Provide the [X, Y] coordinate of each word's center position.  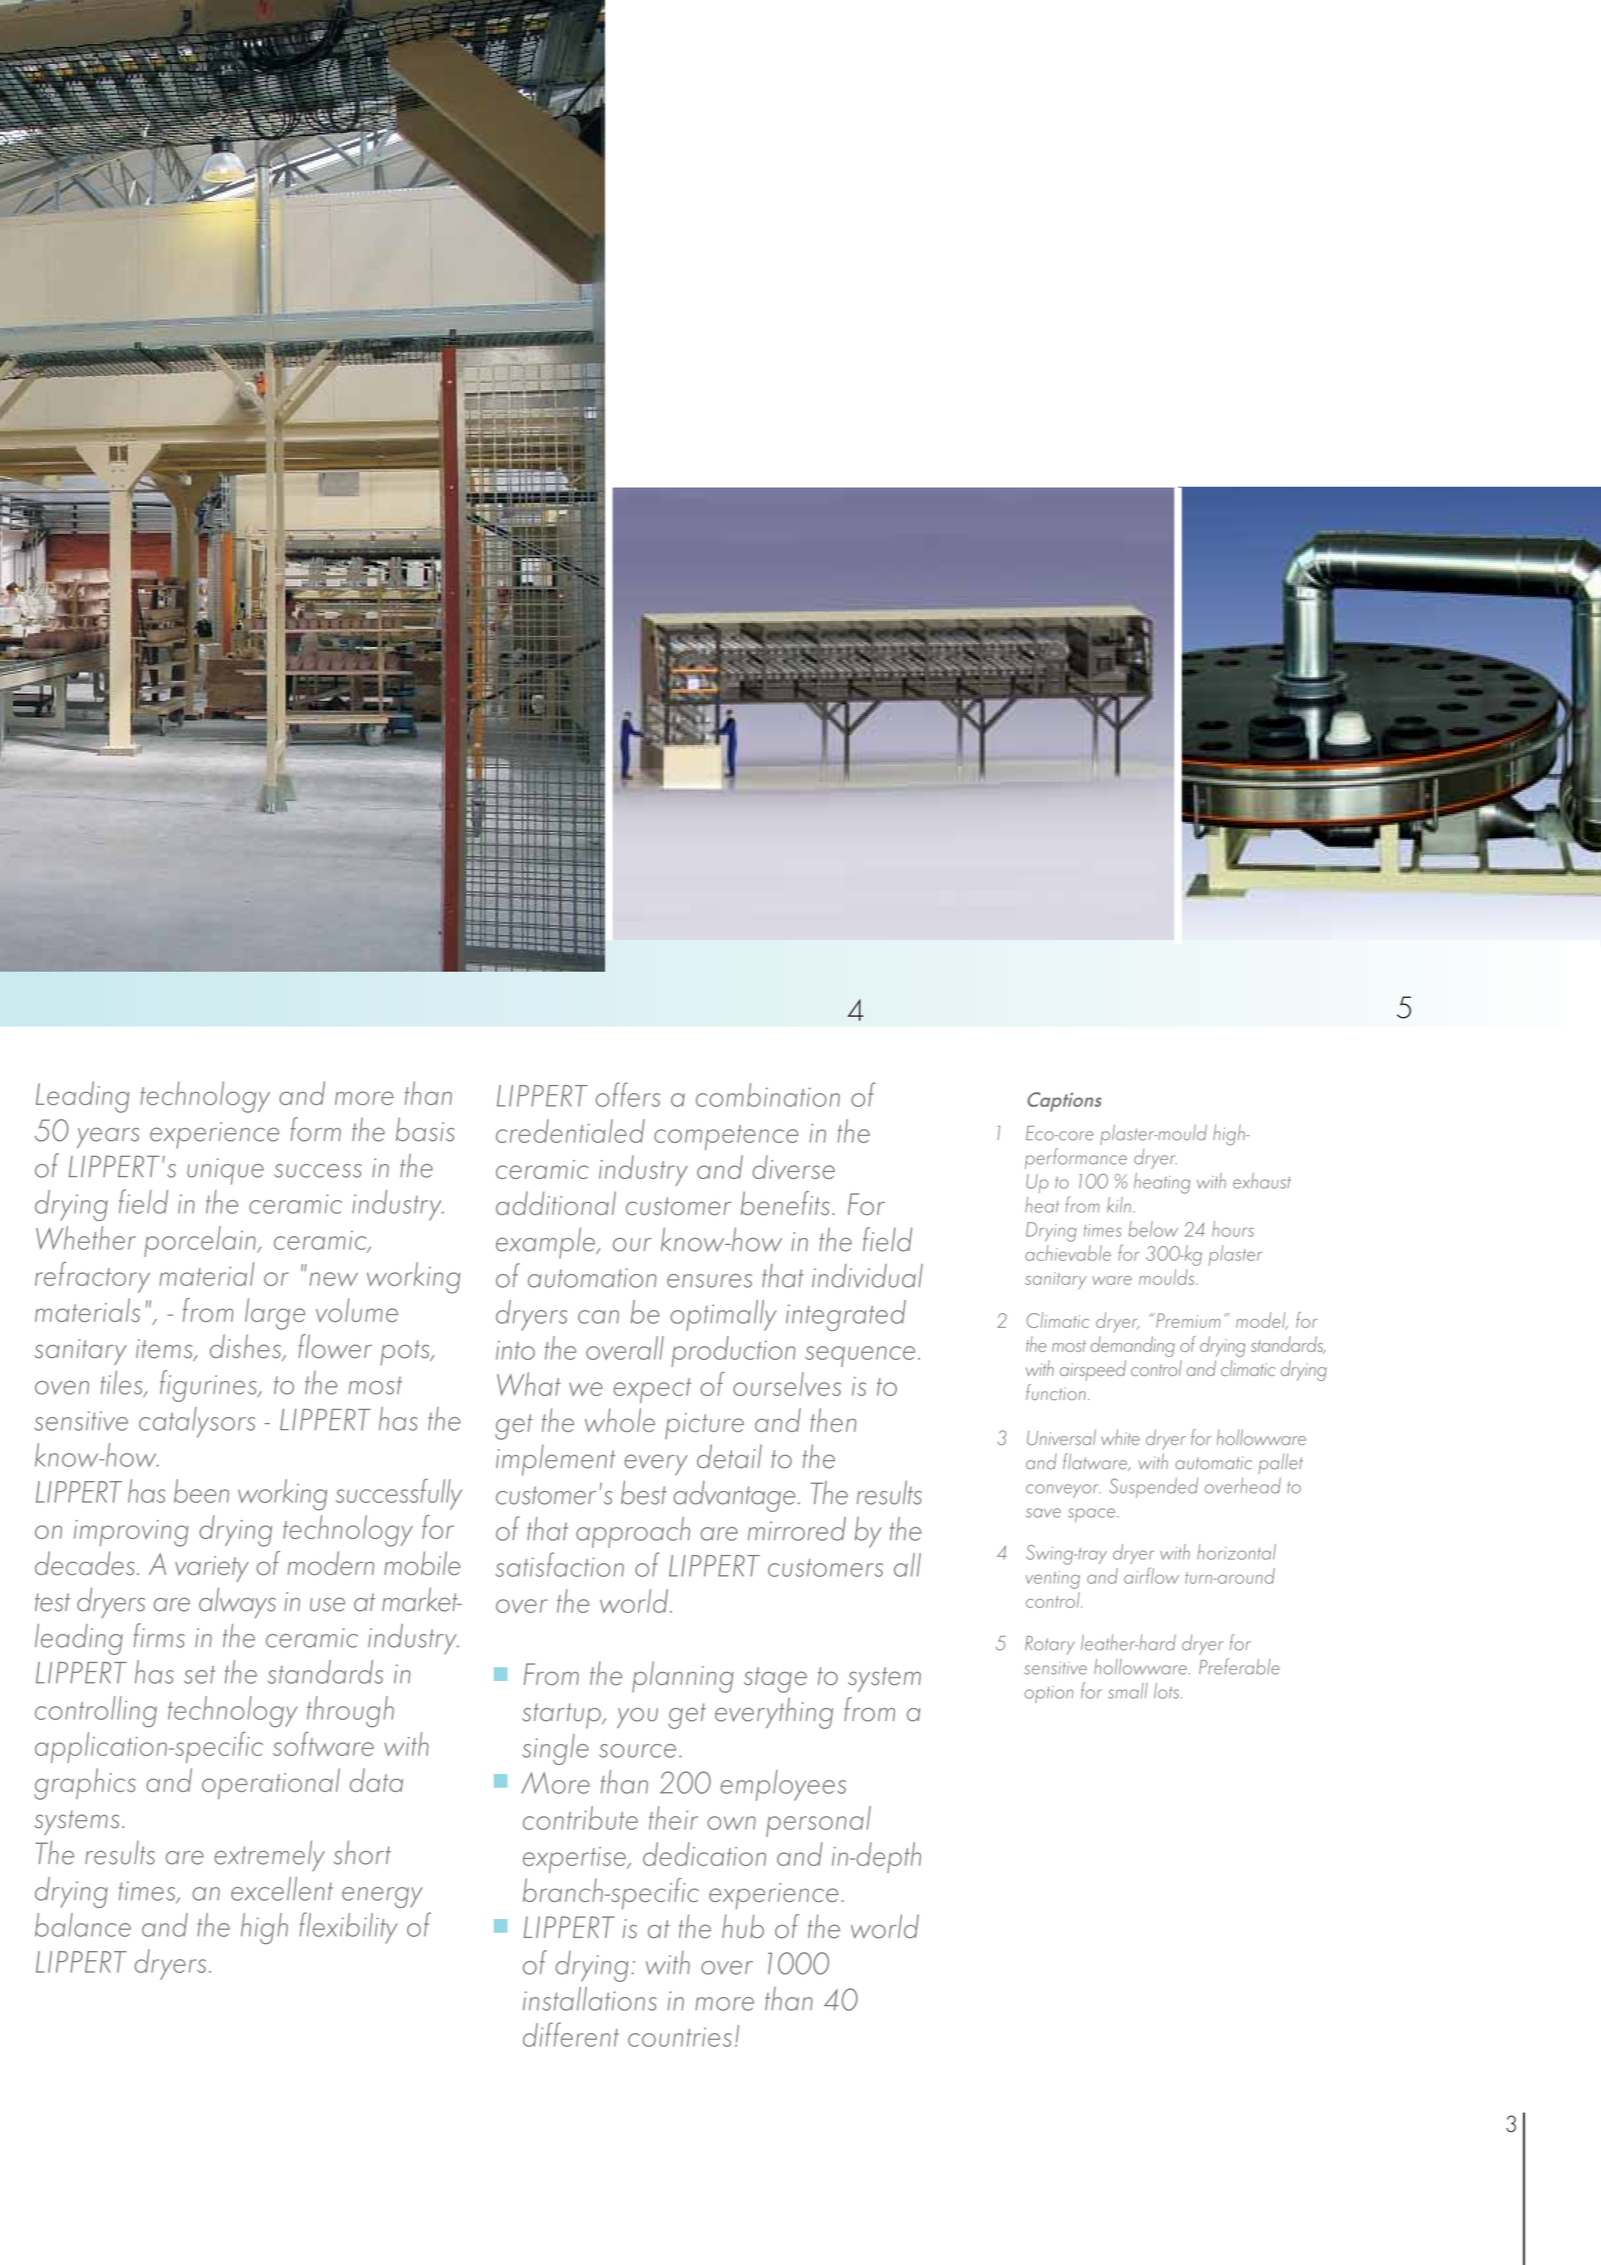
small [1128, 1691]
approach [633, 1532]
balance [83, 1925]
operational [271, 1783]
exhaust [1262, 1181]
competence [726, 1137]
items [165, 1350]
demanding [1132, 1346]
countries [680, 2037]
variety [212, 1569]
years [108, 1137]
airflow [1151, 1575]
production [733, 1351]
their [673, 1818]
